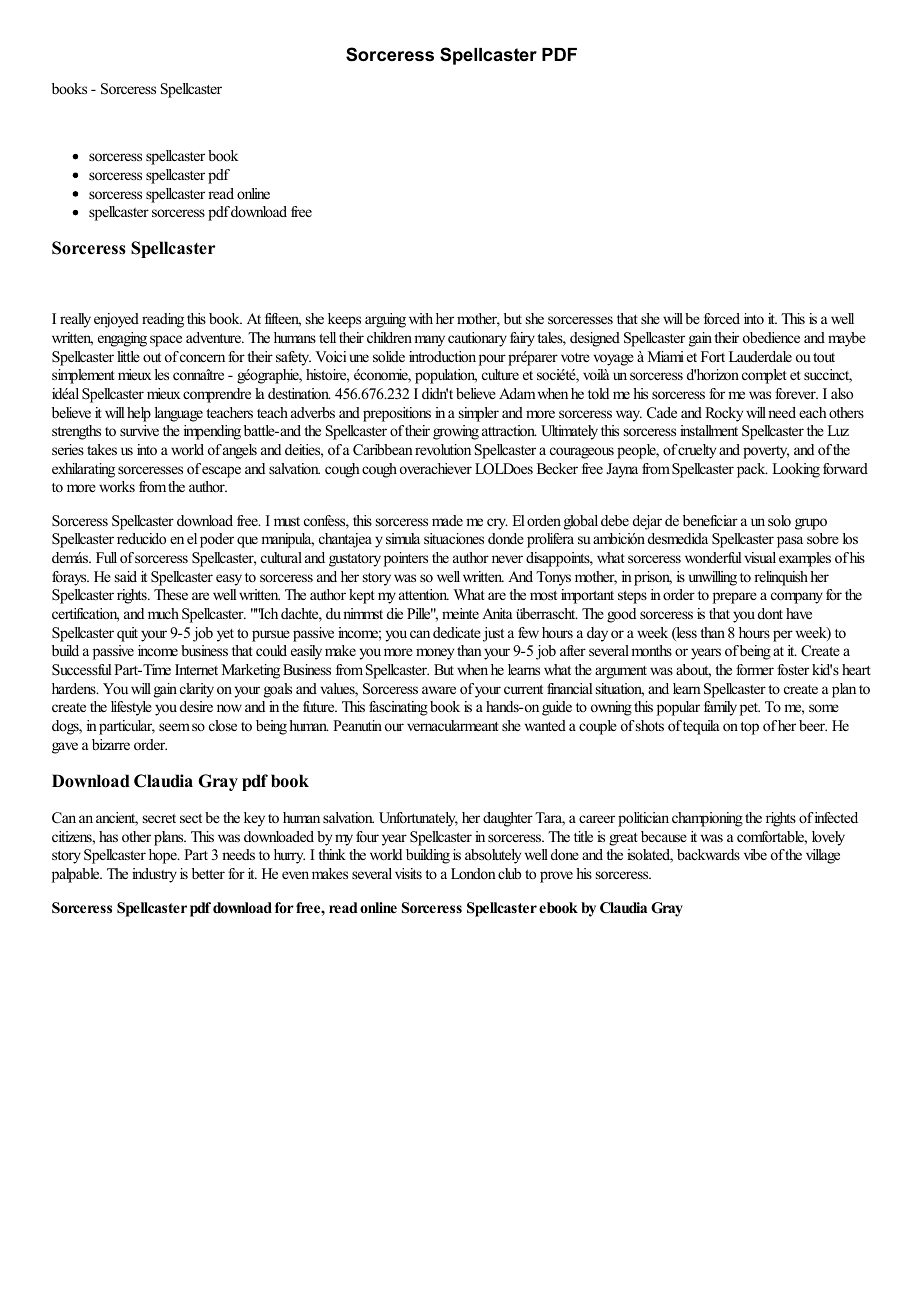 This screenshot has width=924, height=1308. What do you see at coordinates (755, 854) in the screenshot?
I see `vibe` at bounding box center [755, 854].
